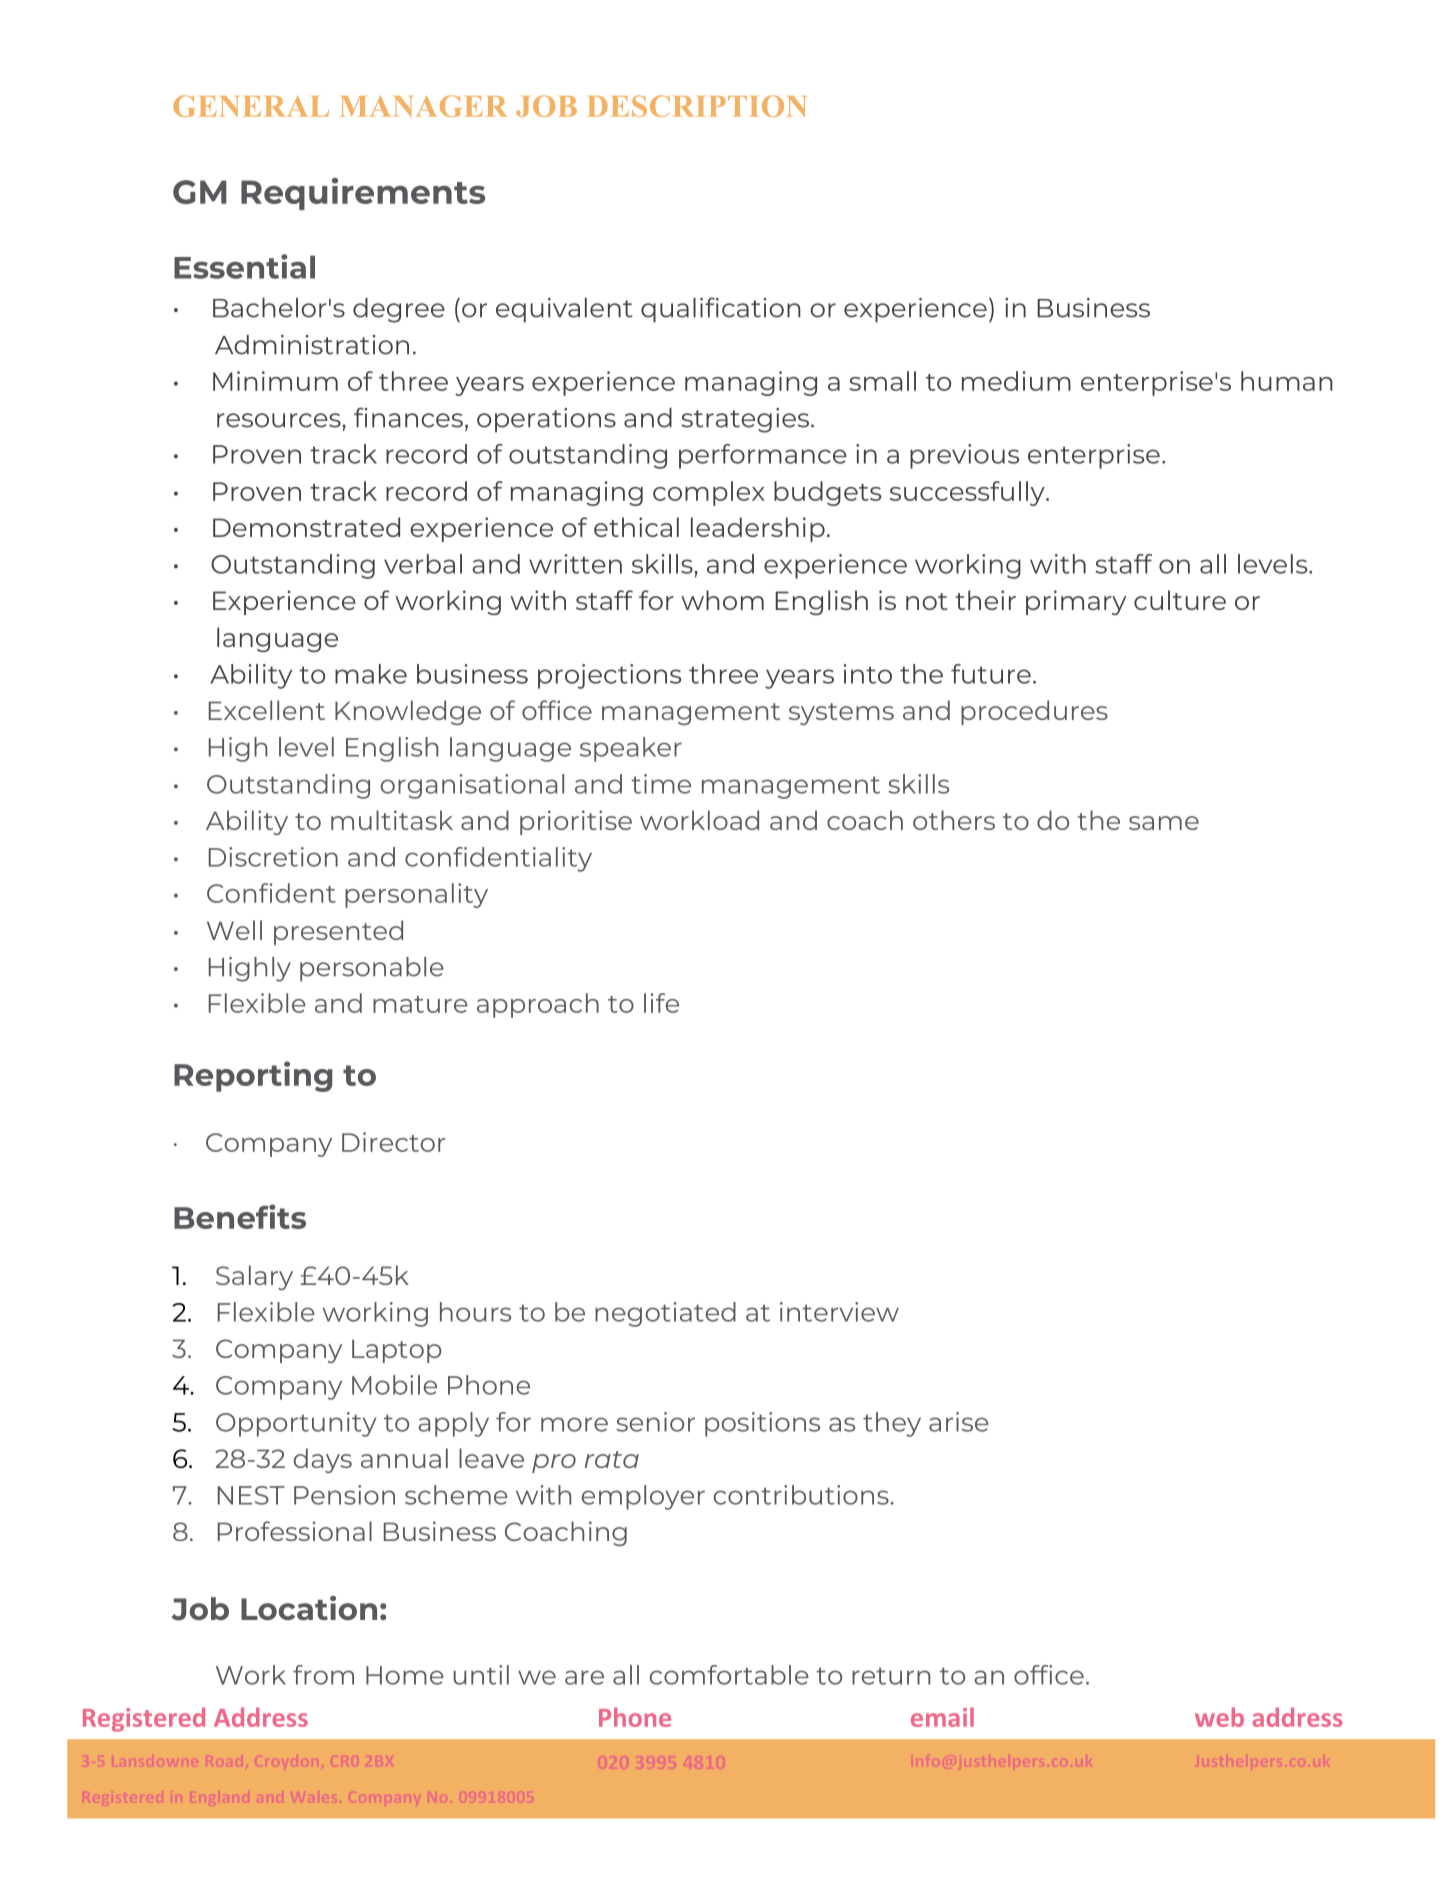 Image resolution: width=1453 pixels, height=1880 pixels. I want to click on Laptop, so click(397, 1351).
